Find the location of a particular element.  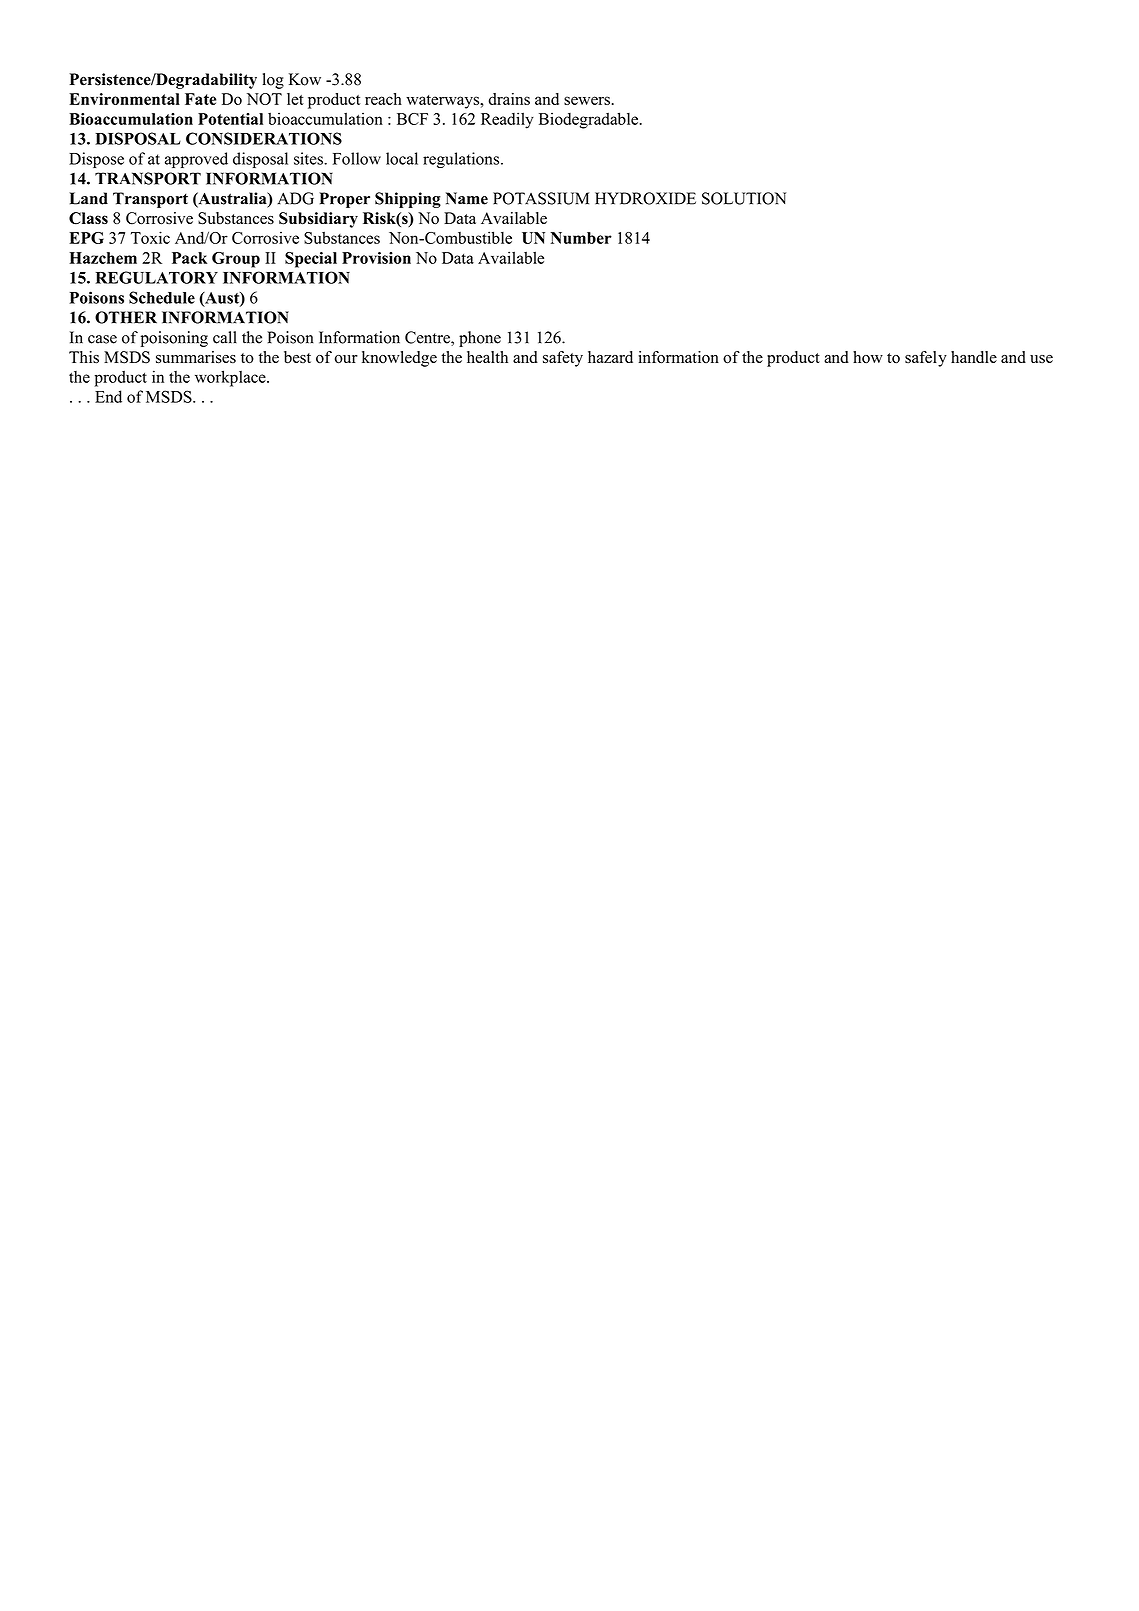

Biodegradable is located at coordinates (588, 120).
